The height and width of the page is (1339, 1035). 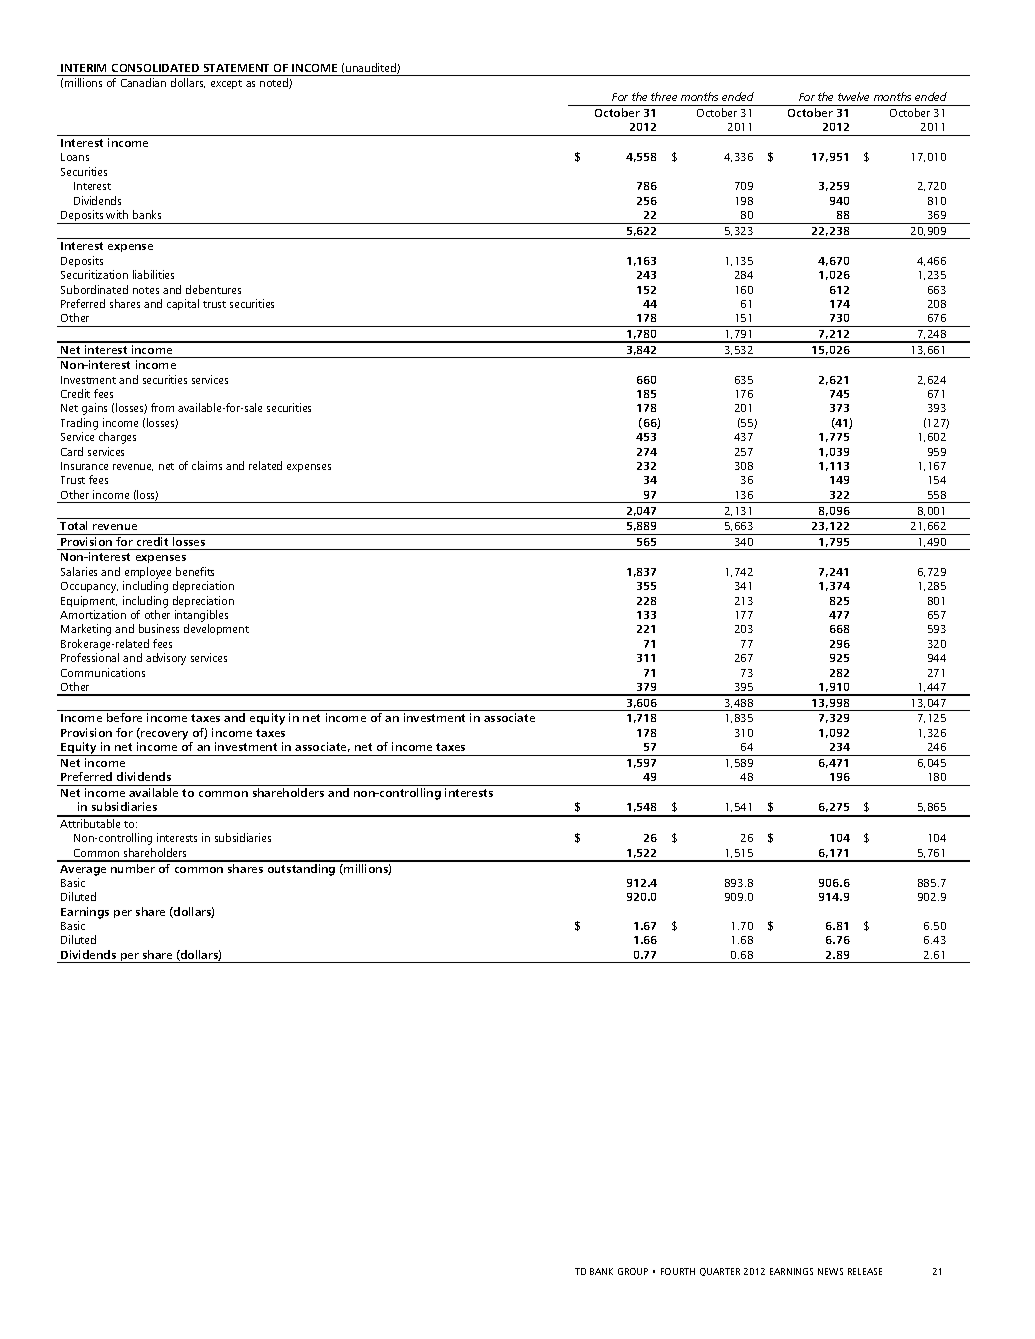 What do you see at coordinates (633, 1271) in the page?
I see `GROUP` at bounding box center [633, 1271].
